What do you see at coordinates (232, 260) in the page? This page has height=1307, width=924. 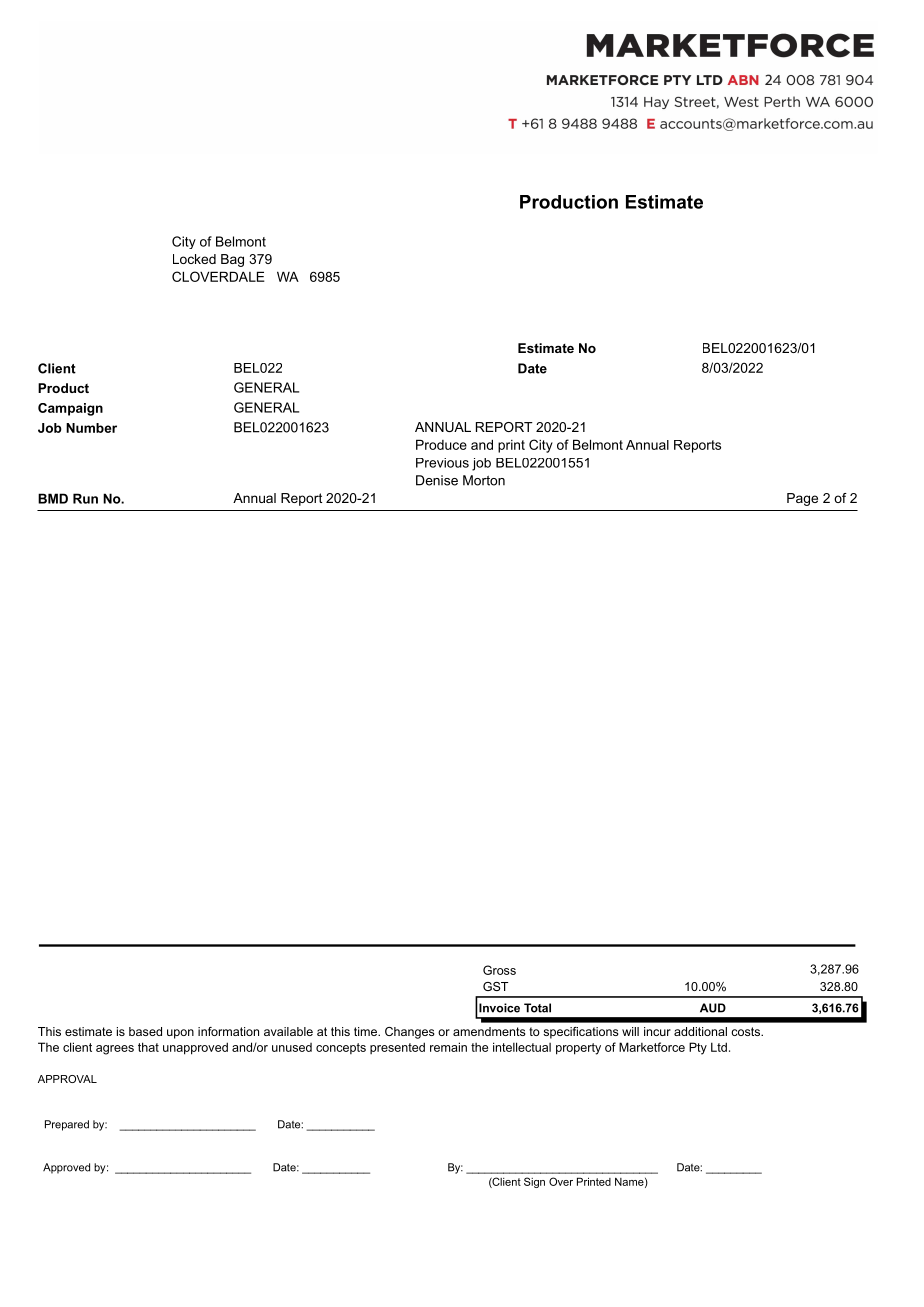 I see `Bag` at bounding box center [232, 260].
